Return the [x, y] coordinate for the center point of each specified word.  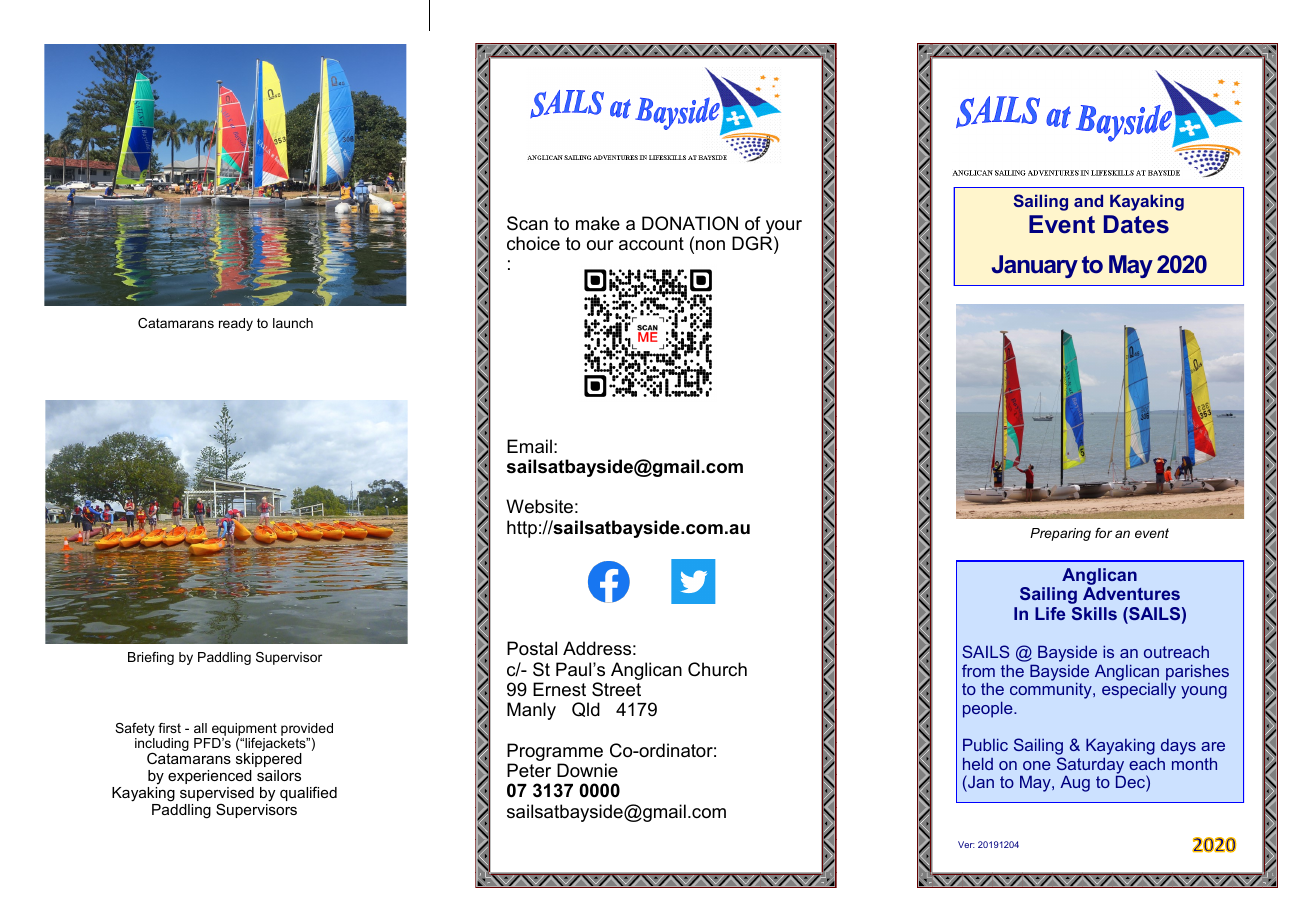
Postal [532, 648]
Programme [556, 753]
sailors [279, 775]
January [1034, 266]
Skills [1094, 613]
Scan [527, 223]
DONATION [690, 223]
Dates [1136, 224]
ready [236, 324]
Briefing [151, 658]
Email [529, 446]
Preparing [1060, 534]
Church [717, 669]
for [1103, 533]
